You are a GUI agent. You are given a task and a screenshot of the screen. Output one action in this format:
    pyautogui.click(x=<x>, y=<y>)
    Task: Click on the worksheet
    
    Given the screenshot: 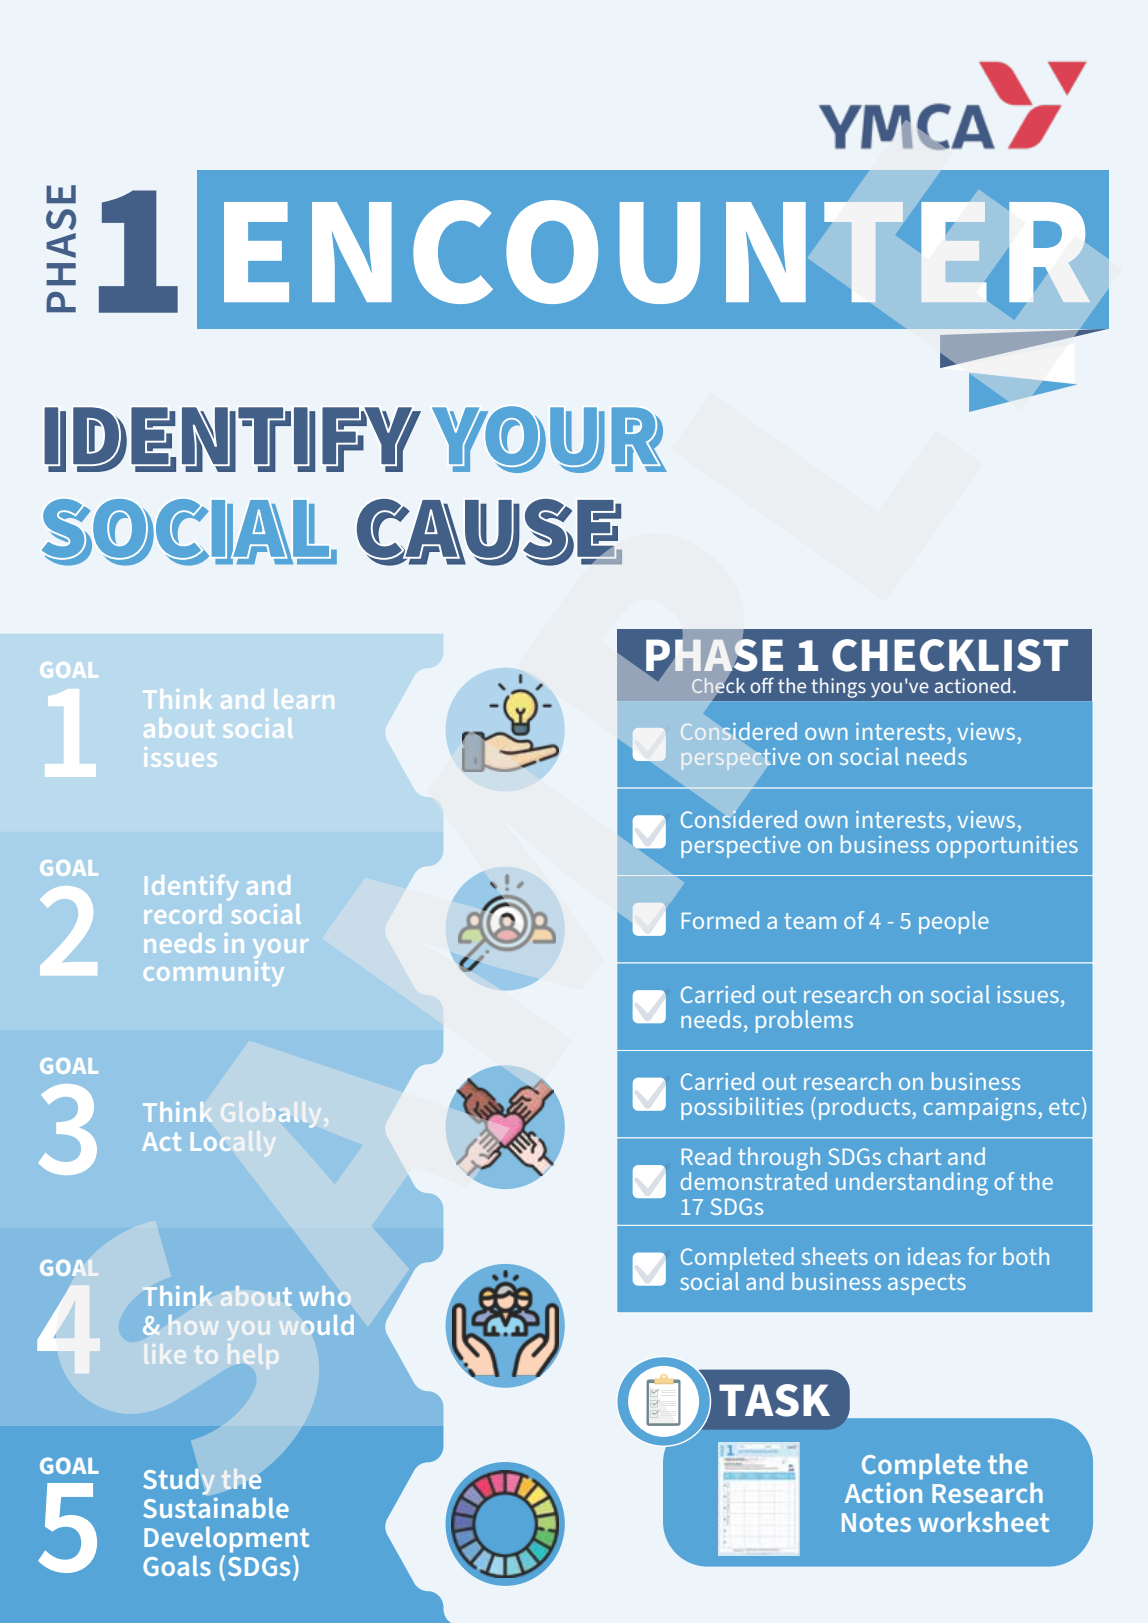 What is the action you would take?
    pyautogui.click(x=983, y=1522)
